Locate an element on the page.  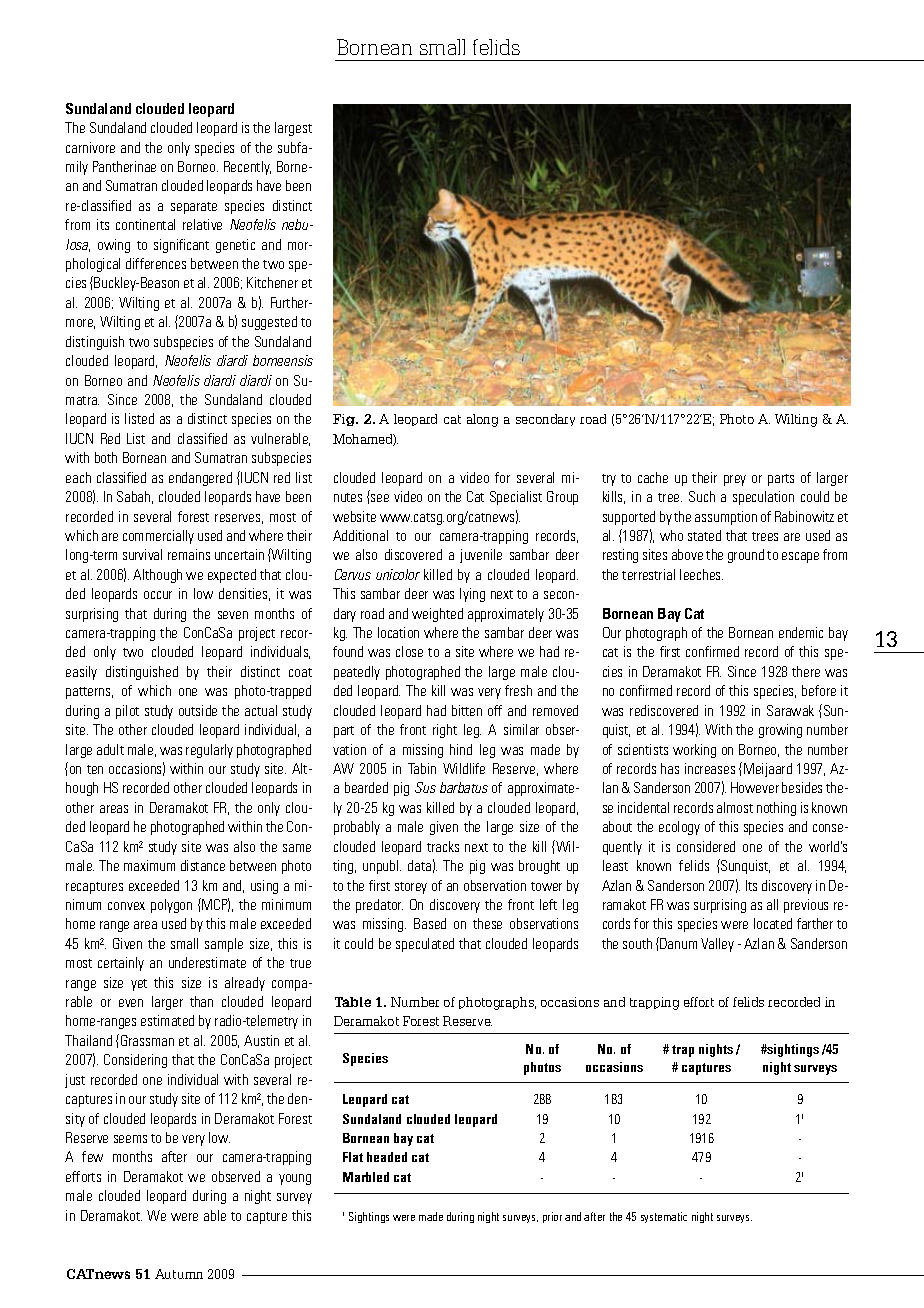
polygon is located at coordinates (171, 906).
